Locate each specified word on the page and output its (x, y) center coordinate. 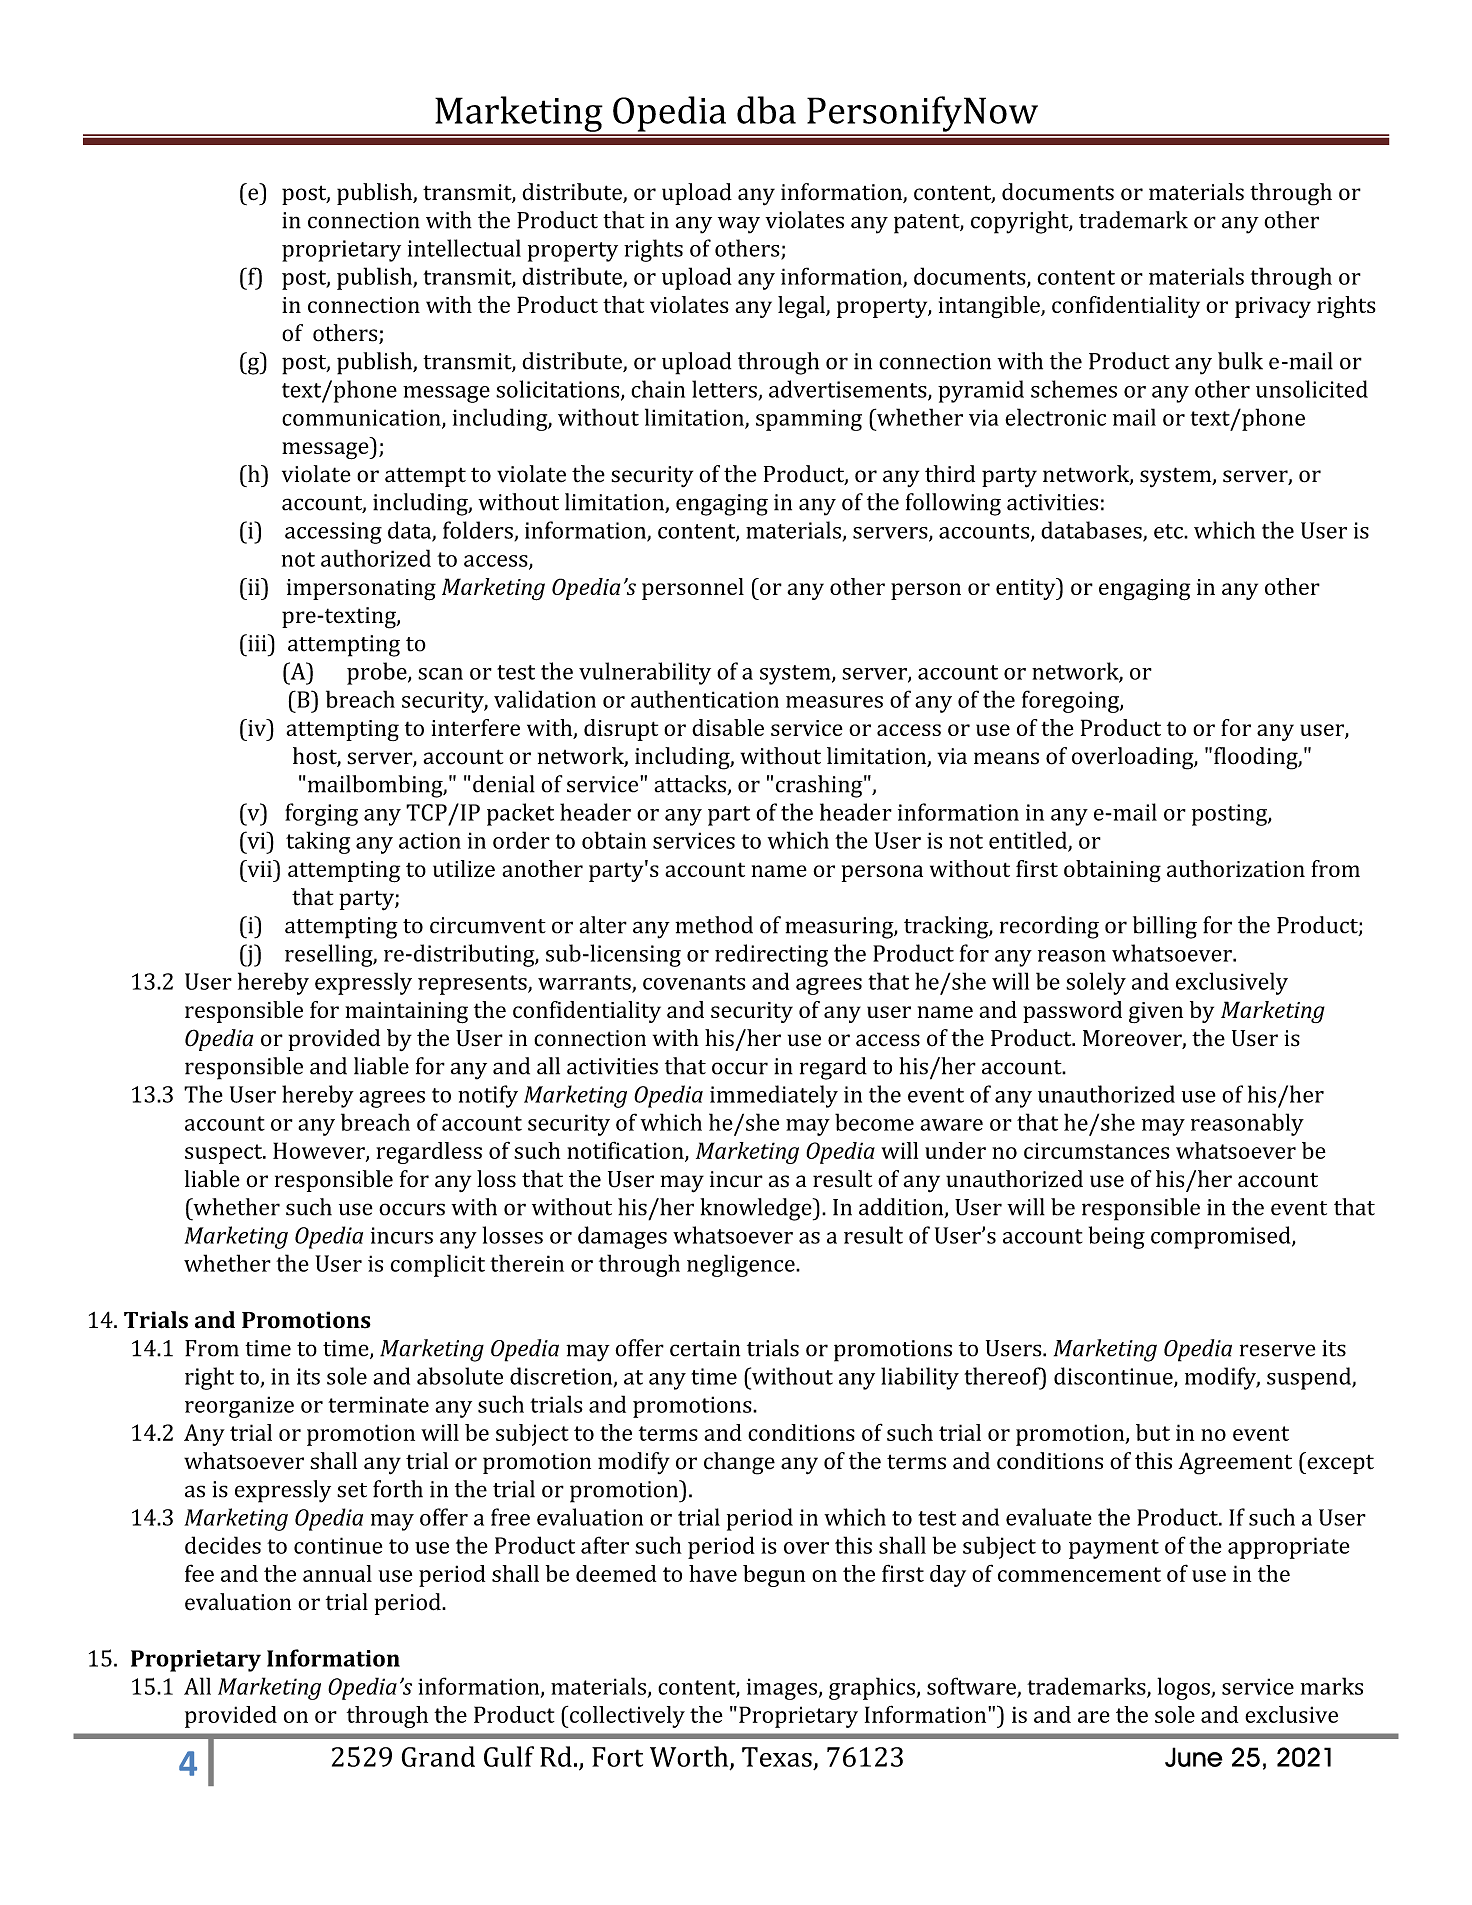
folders (479, 531)
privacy (1273, 307)
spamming (809, 420)
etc (1169, 531)
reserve (1277, 1350)
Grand (438, 1756)
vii (259, 868)
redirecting (771, 955)
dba (766, 110)
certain (705, 1348)
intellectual (464, 248)
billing (1165, 927)
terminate (378, 1404)
